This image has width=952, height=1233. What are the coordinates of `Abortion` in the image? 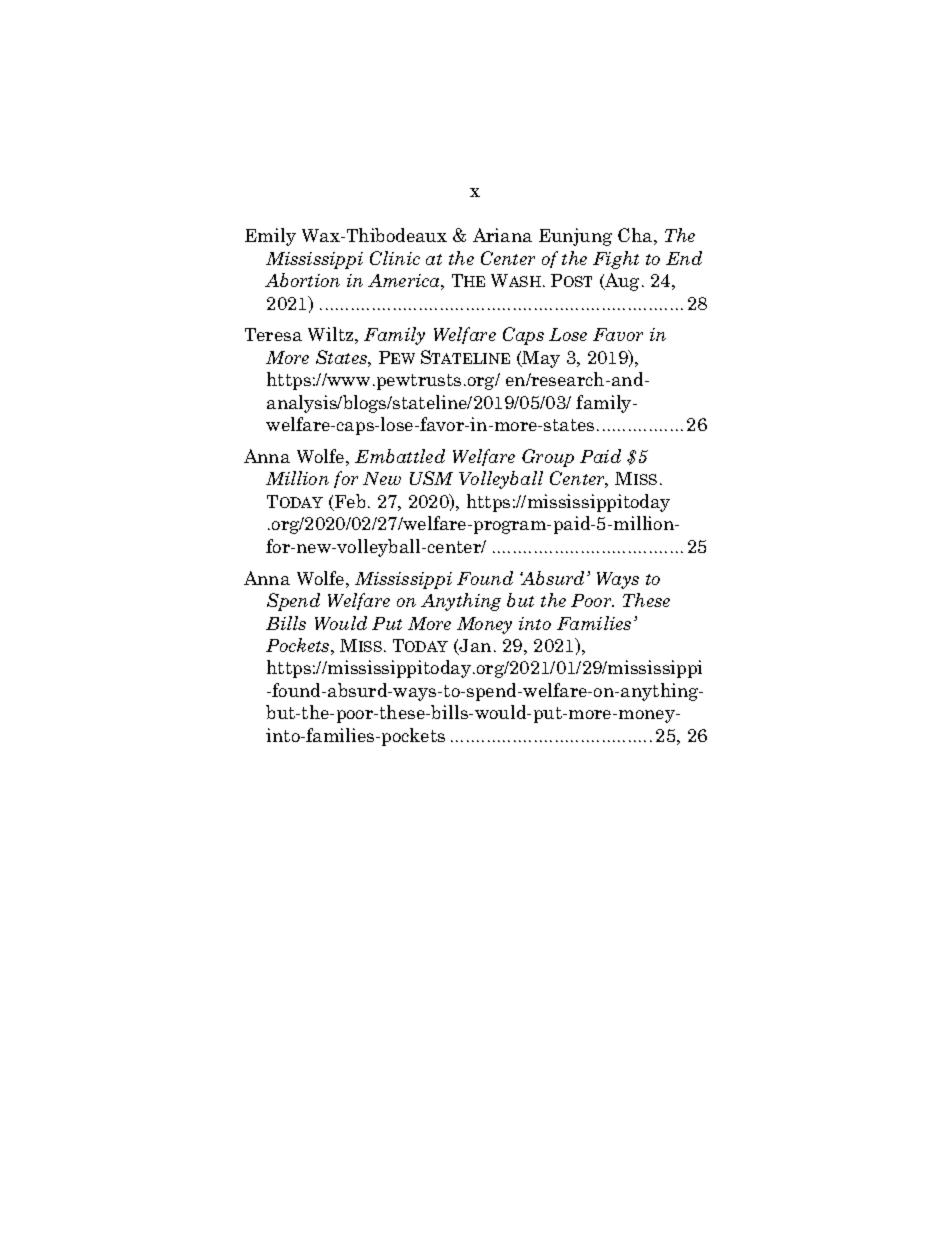 It's located at (302, 280).
